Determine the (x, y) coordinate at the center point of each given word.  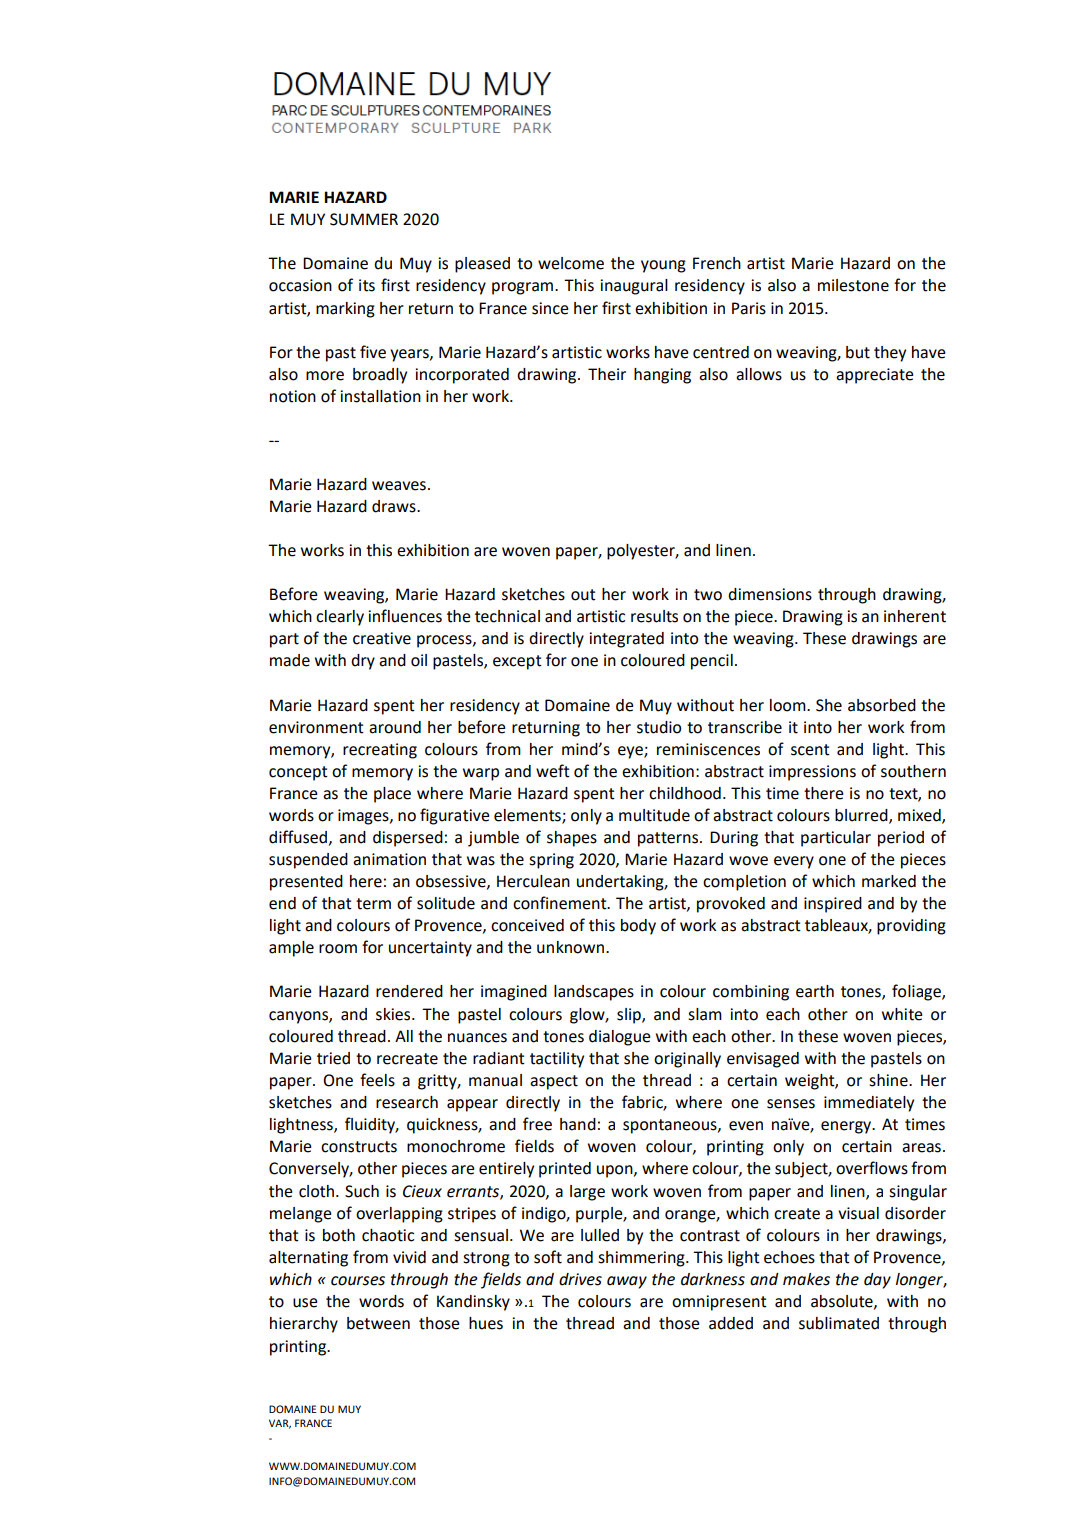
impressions (812, 773)
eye (631, 752)
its (367, 285)
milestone (853, 285)
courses (358, 1281)
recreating (380, 751)
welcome (571, 263)
